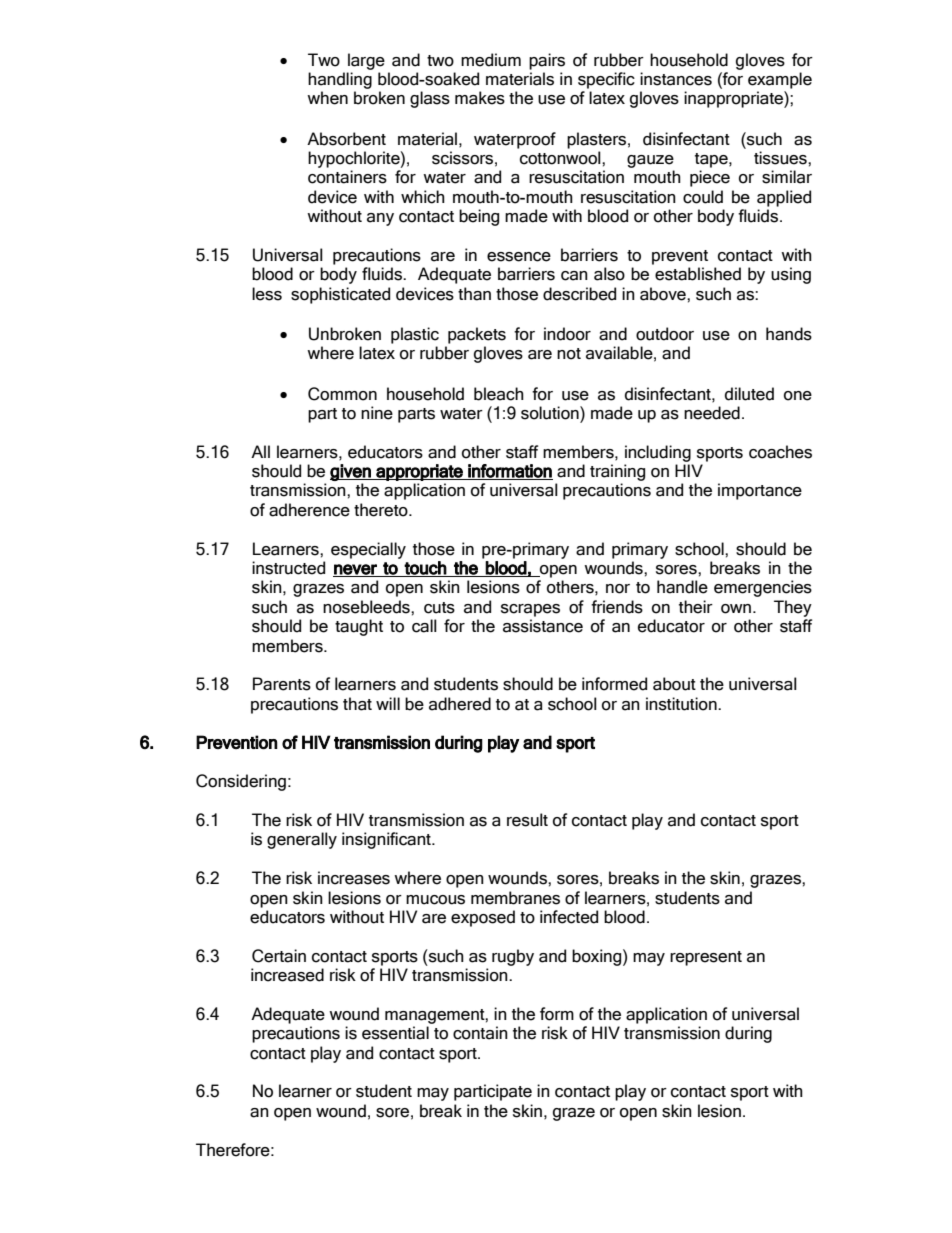 The width and height of the screenshot is (952, 1233). Describe the element at coordinates (749, 394) in the screenshot. I see `diluted` at that location.
